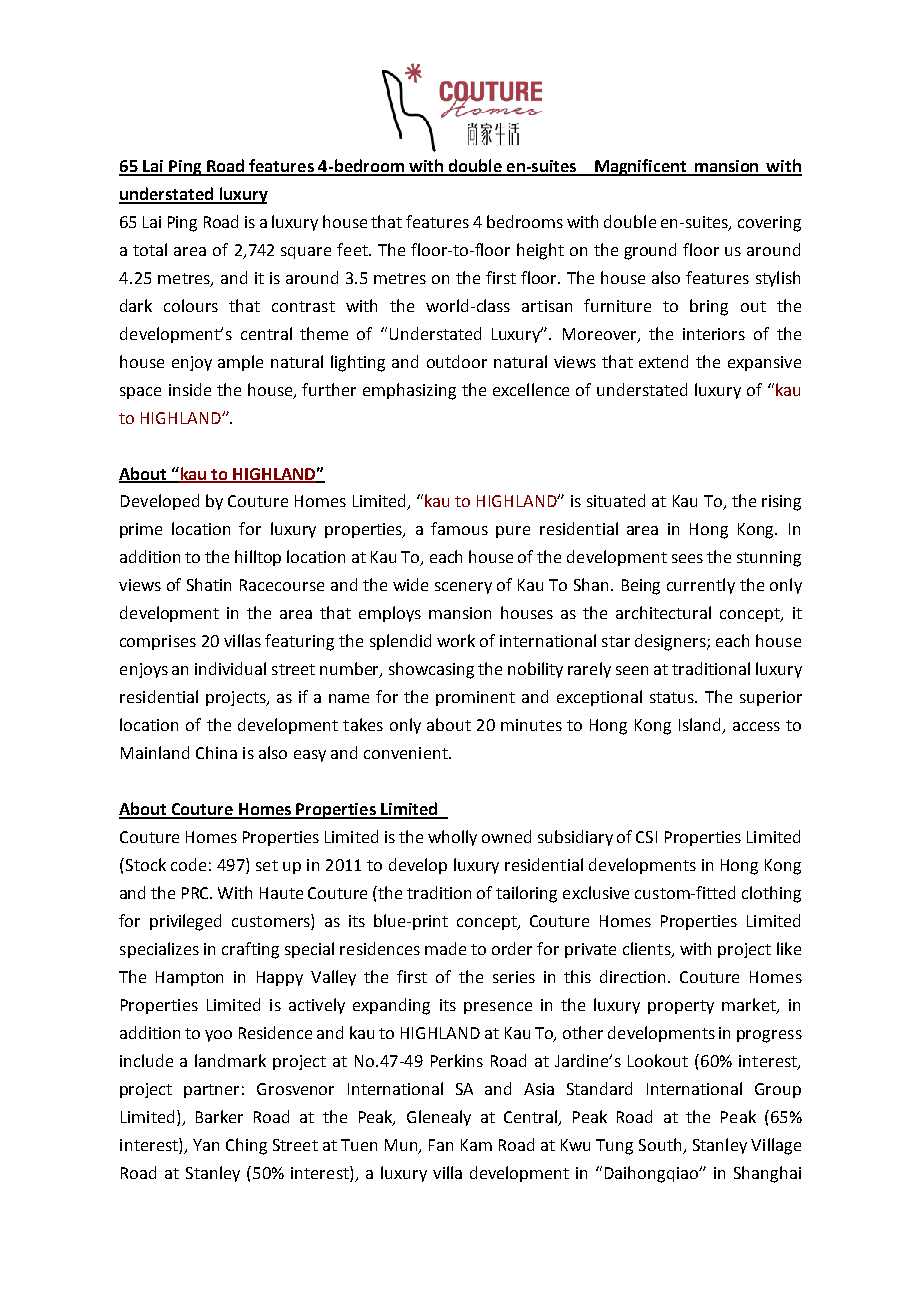 This screenshot has height=1308, width=924. Describe the element at coordinates (769, 224) in the screenshot. I see `covering` at that location.
